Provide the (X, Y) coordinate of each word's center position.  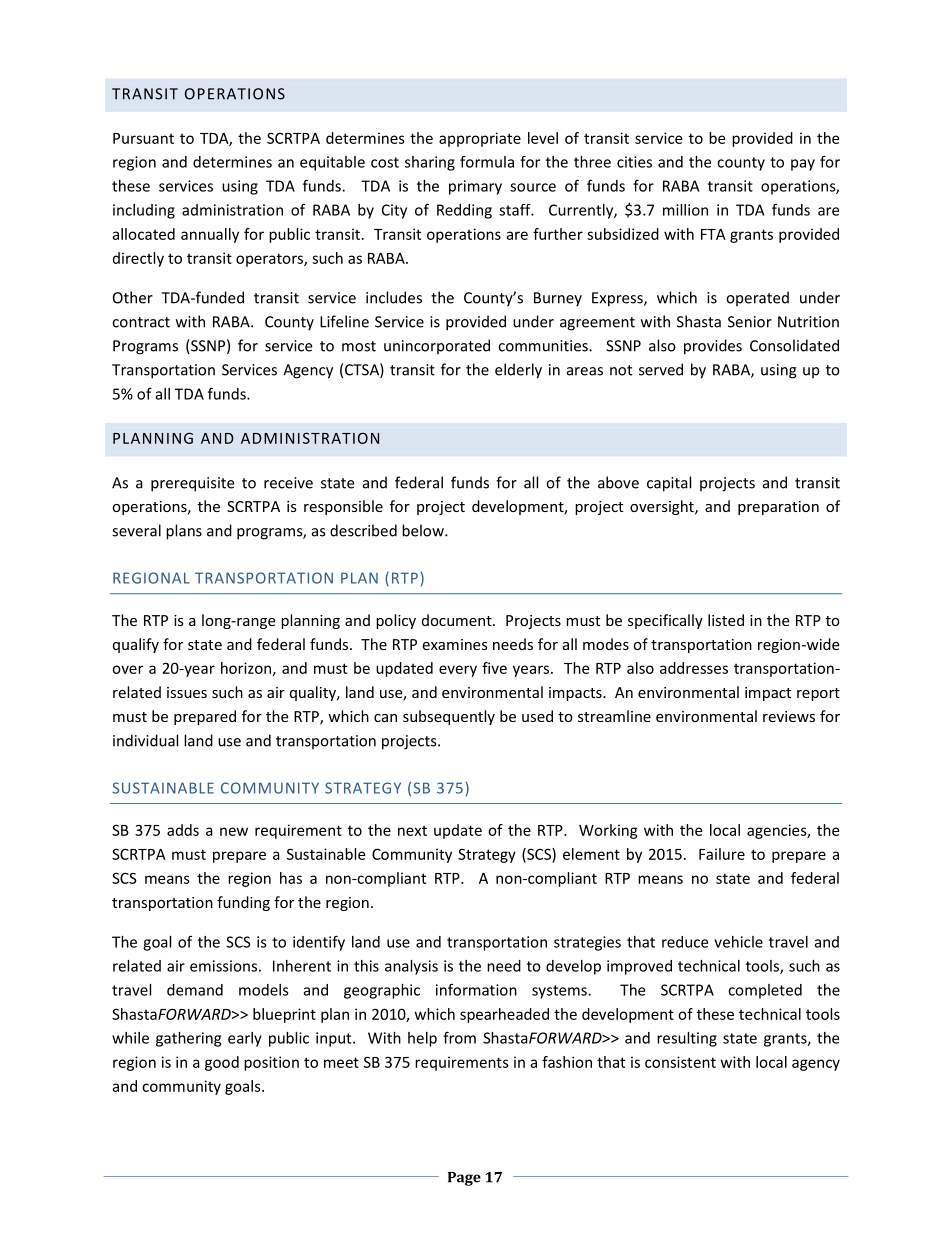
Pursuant (143, 138)
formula (487, 162)
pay (803, 165)
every (458, 671)
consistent (680, 1062)
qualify (136, 645)
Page (464, 1179)
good (222, 1063)
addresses (694, 668)
